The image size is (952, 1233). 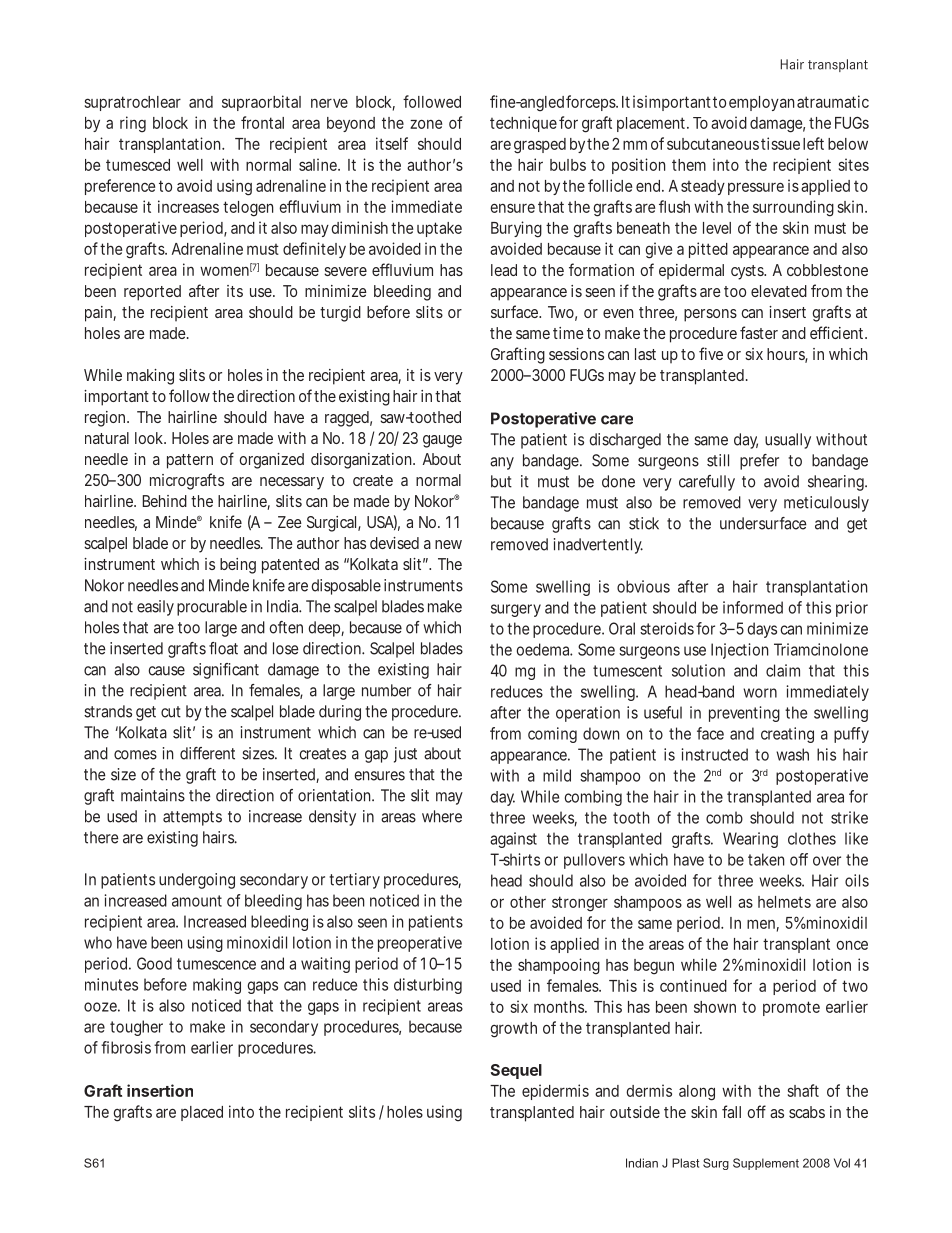 What do you see at coordinates (262, 122) in the screenshot?
I see `frontal` at bounding box center [262, 122].
